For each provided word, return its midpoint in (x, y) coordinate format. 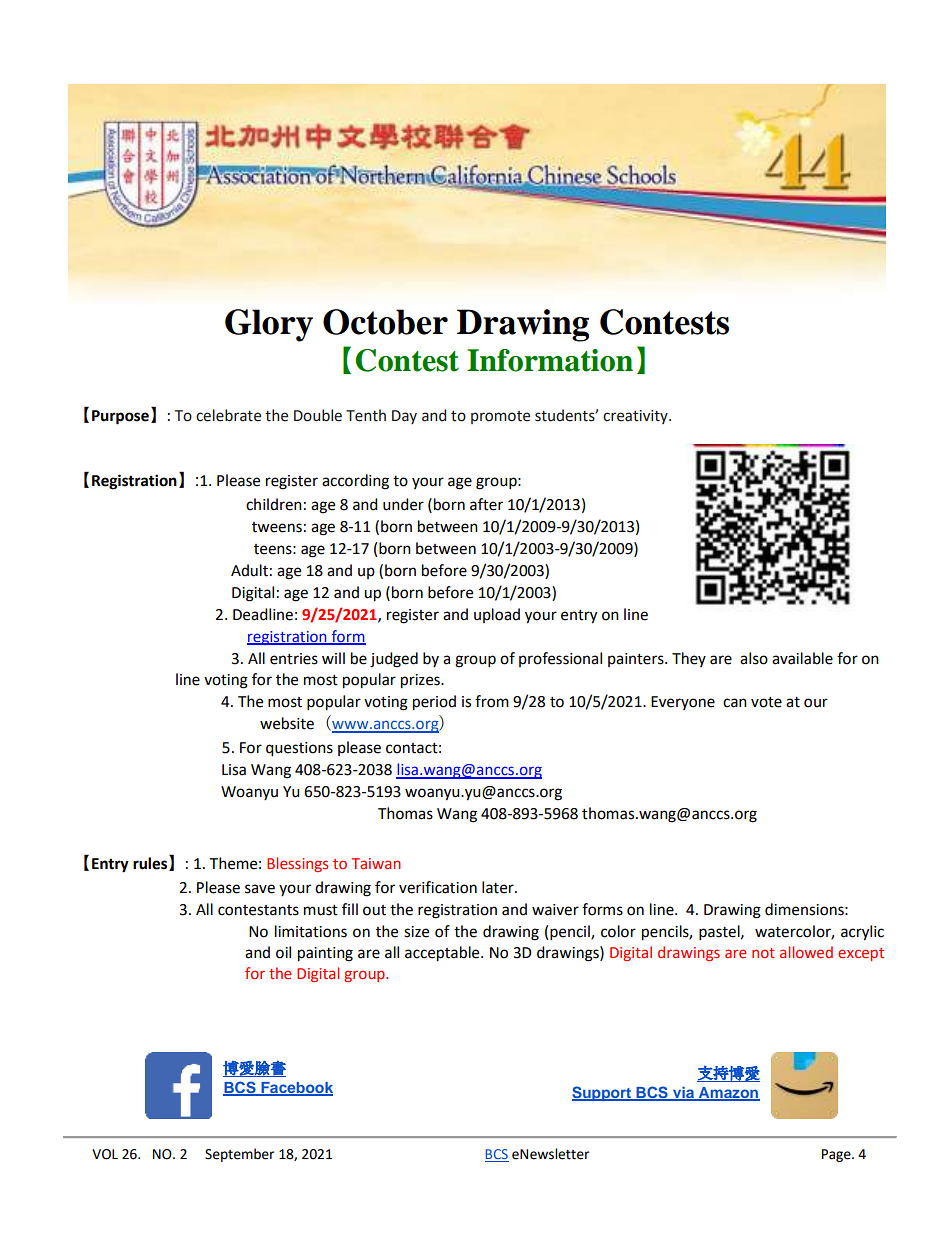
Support (602, 1093)
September (239, 1155)
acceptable (443, 954)
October (385, 322)
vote (766, 702)
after (486, 504)
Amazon (728, 1094)
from (492, 701)
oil (283, 952)
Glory (269, 325)
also (754, 658)
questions (299, 749)
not (763, 953)
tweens (277, 527)
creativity (636, 417)
